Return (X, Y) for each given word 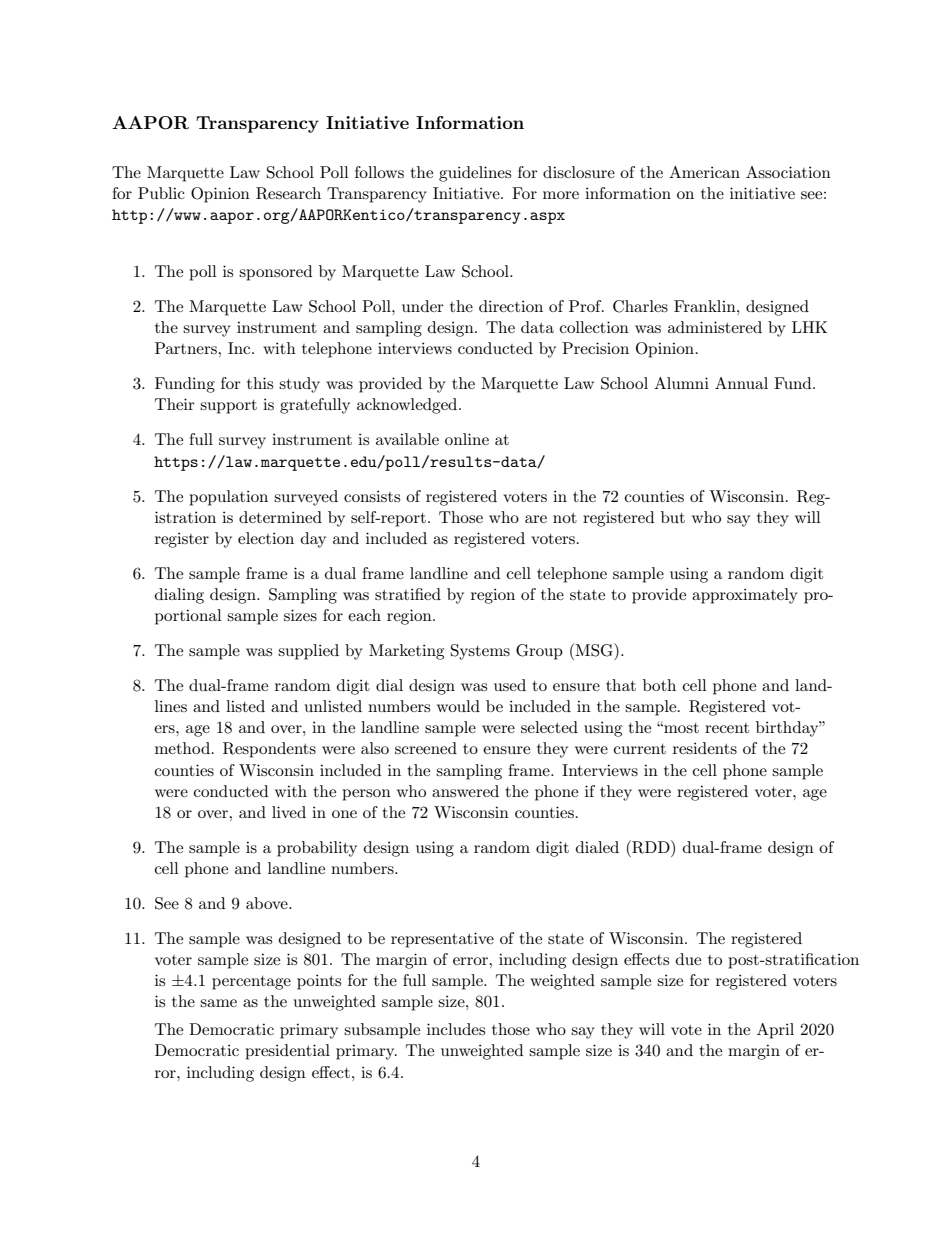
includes (456, 1029)
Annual (741, 383)
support (228, 407)
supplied (308, 652)
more (561, 195)
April (775, 1031)
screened (426, 748)
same (218, 1003)
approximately (745, 596)
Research (288, 193)
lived (289, 812)
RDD (651, 847)
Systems (480, 652)
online (467, 439)
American (704, 172)
